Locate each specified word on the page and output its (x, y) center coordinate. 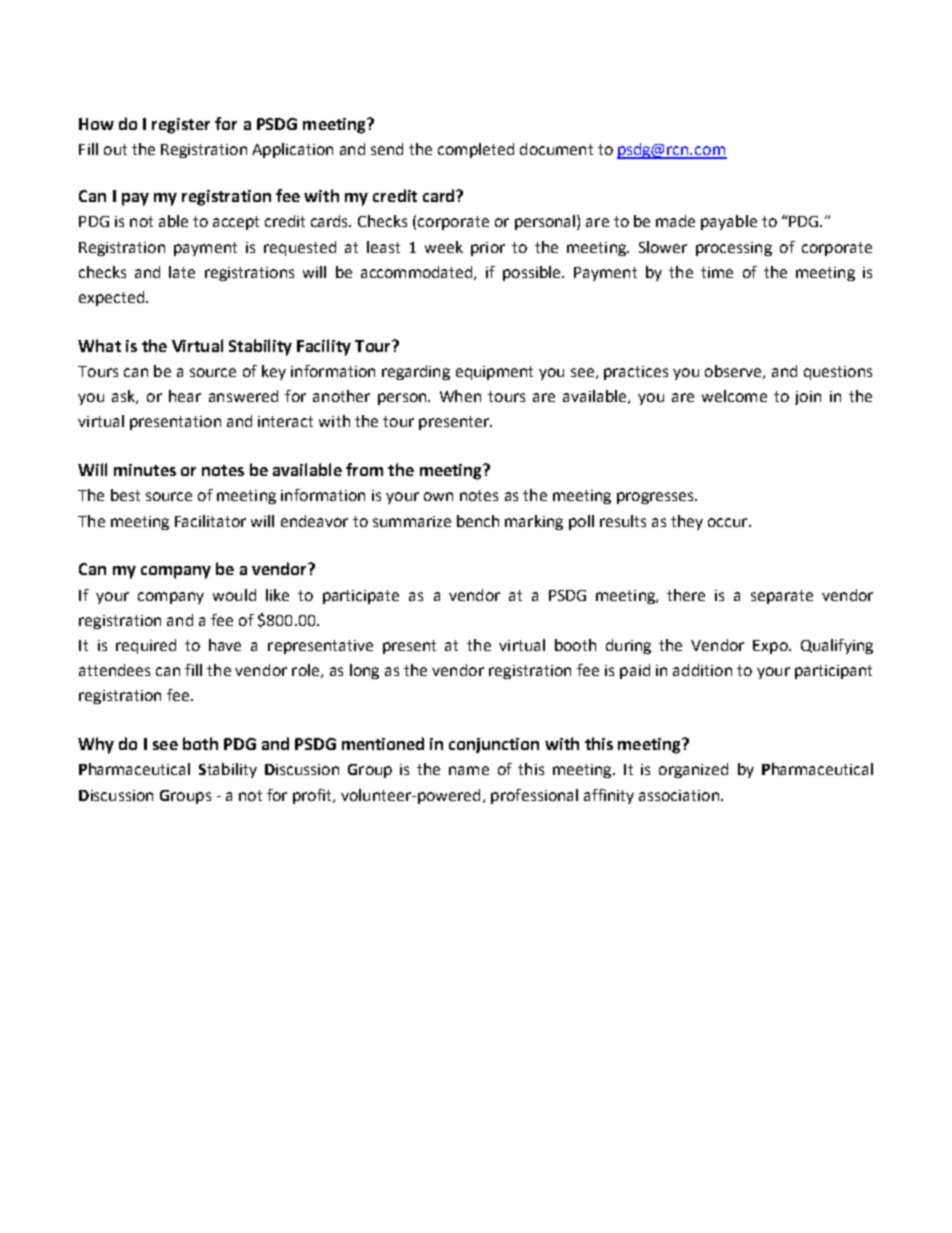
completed (476, 150)
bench (478, 521)
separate (782, 597)
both (200, 743)
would (234, 595)
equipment (494, 373)
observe (734, 372)
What (99, 345)
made (675, 221)
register (181, 126)
